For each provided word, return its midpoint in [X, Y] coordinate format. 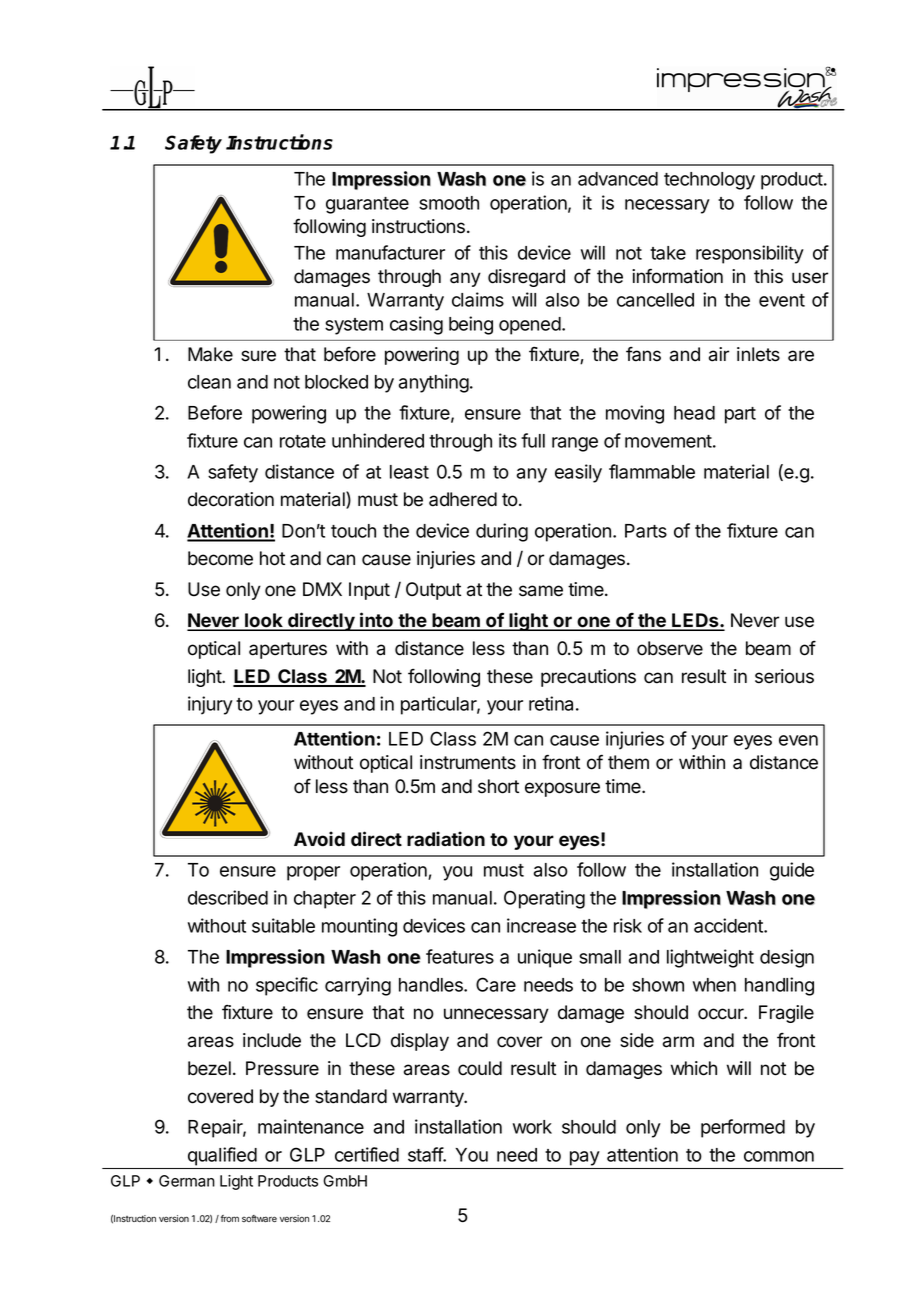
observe [670, 648]
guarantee [367, 205]
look [264, 621]
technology [709, 181]
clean [209, 382]
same [541, 591]
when [714, 985]
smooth [449, 203]
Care [496, 984]
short [498, 786]
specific [287, 986]
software [259, 1218]
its [508, 440]
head [694, 413]
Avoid [319, 839]
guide [792, 871]
